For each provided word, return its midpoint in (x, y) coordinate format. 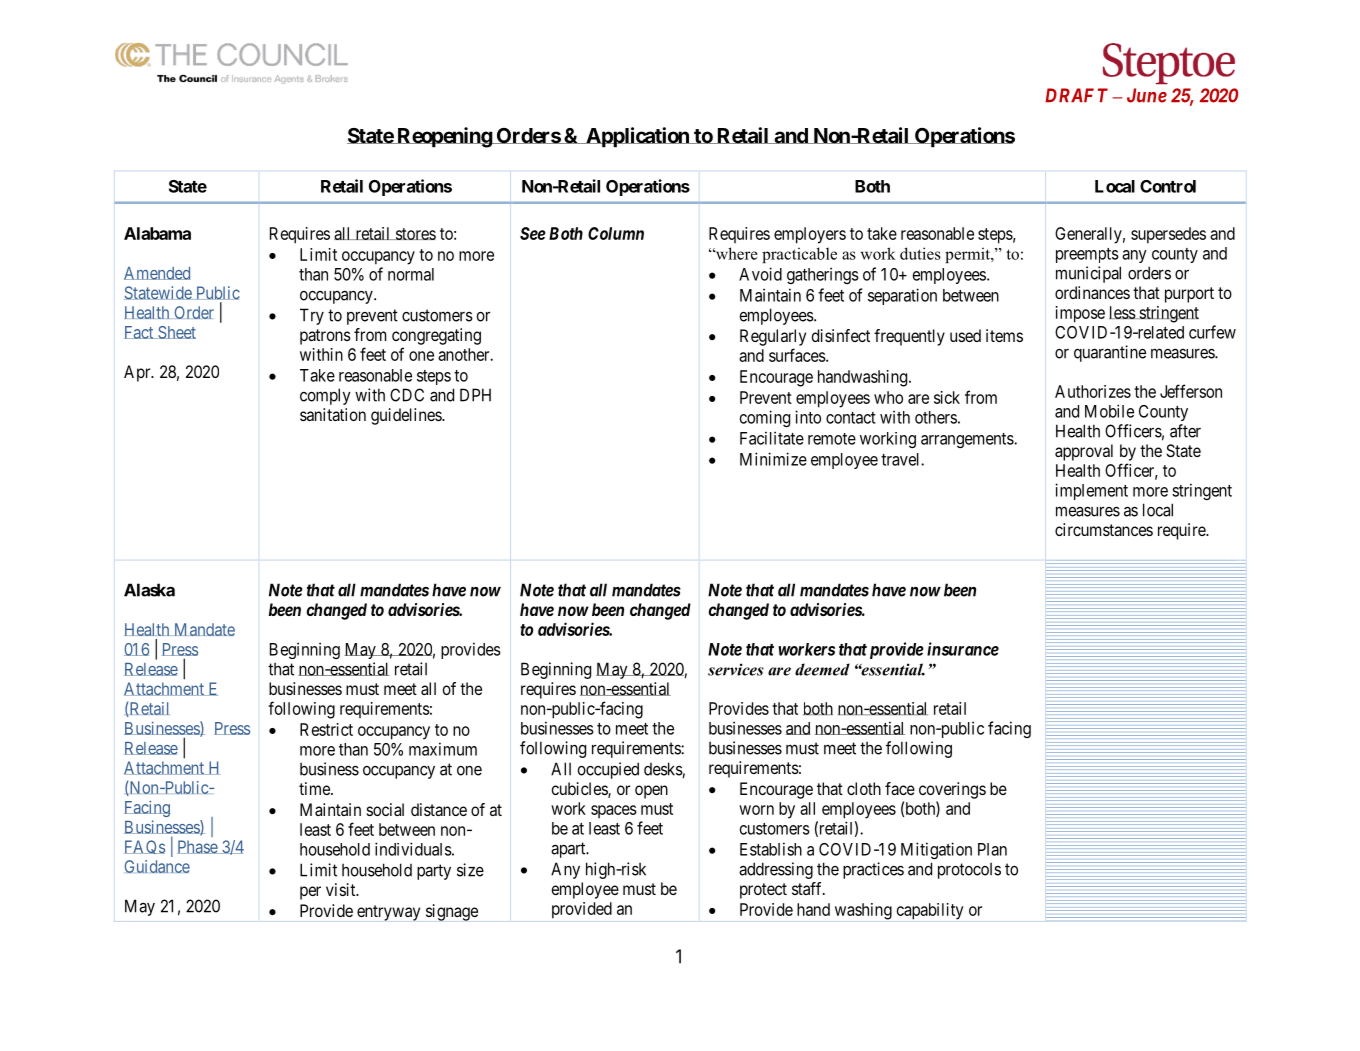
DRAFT (1076, 95)
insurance (963, 649)
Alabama (157, 233)
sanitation (333, 414)
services (736, 669)
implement (1091, 491)
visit (342, 889)
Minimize (773, 459)
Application (637, 137)
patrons (325, 337)
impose (1080, 314)
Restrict (326, 729)
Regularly (773, 337)
